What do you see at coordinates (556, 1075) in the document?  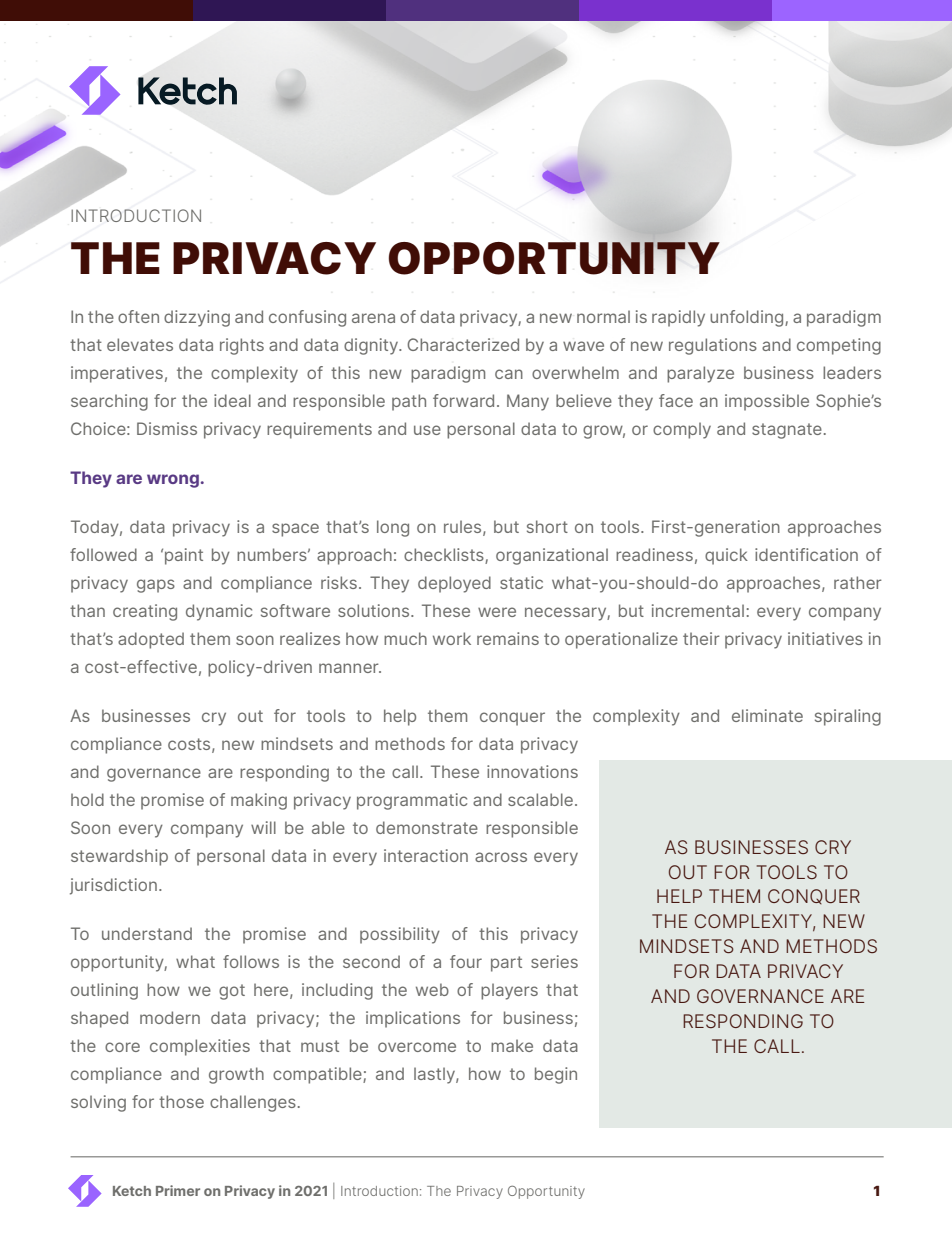 I see `begin` at bounding box center [556, 1075].
